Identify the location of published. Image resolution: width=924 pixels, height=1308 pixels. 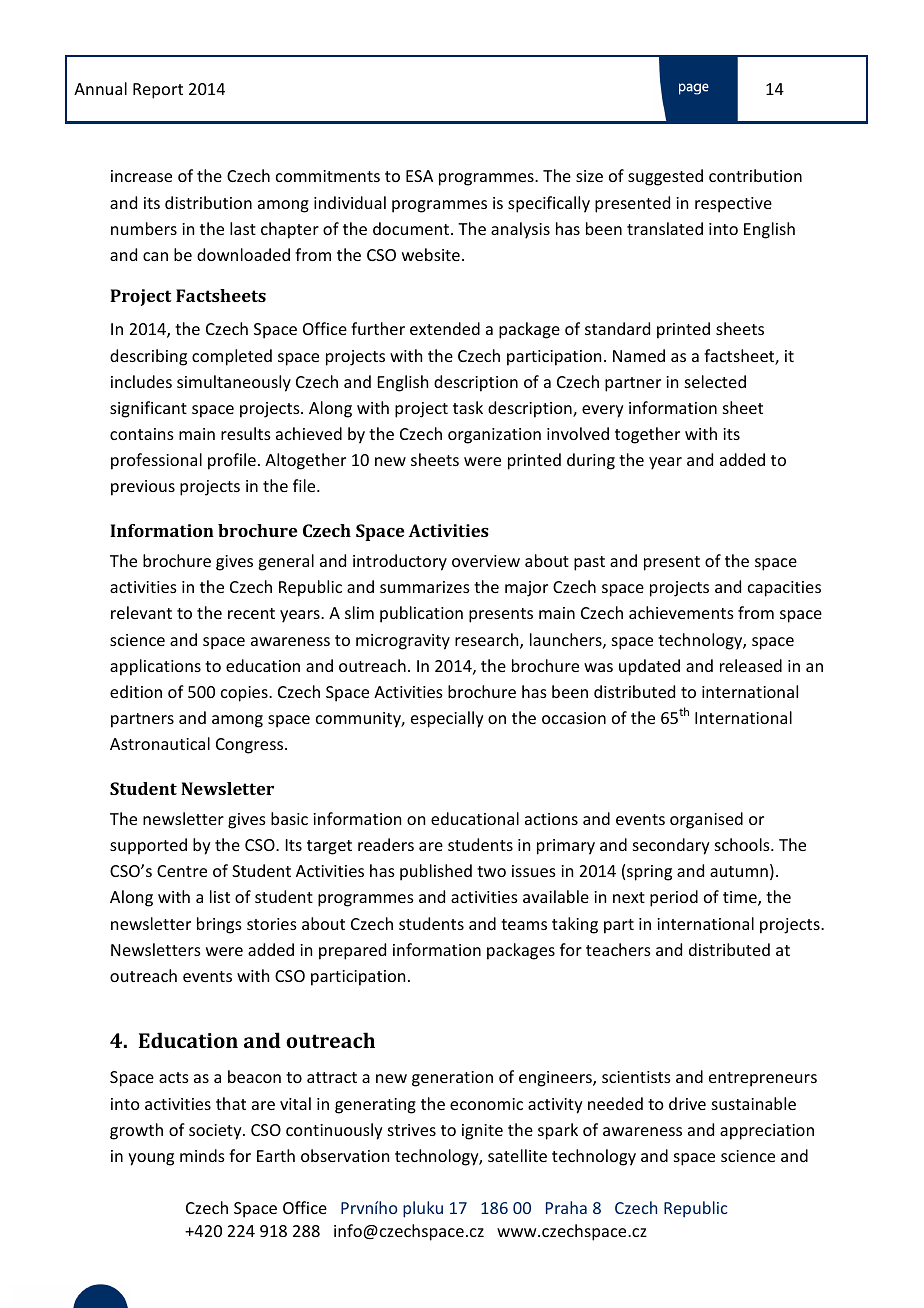
(436, 872).
